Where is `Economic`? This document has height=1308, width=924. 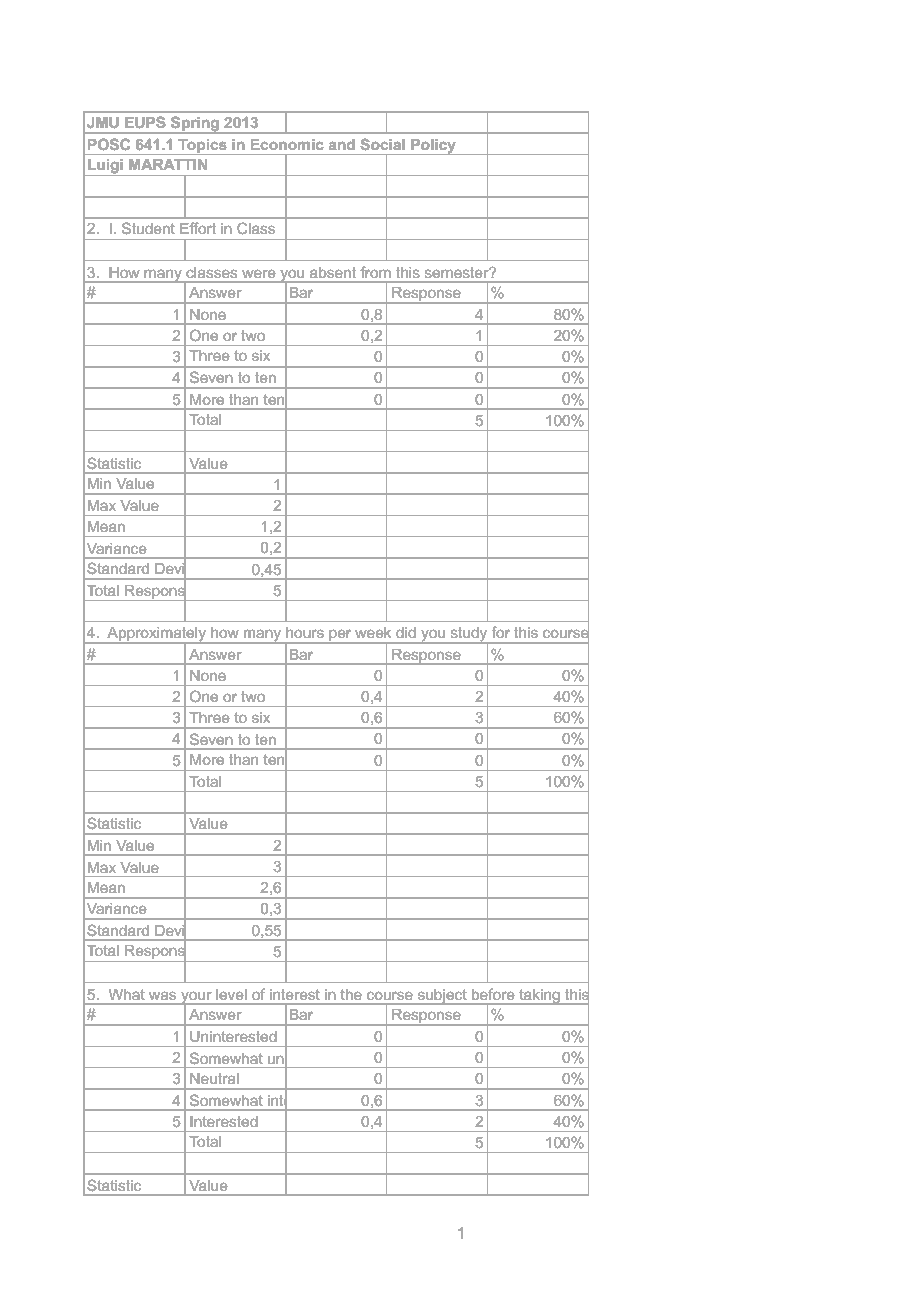 Economic is located at coordinates (287, 144).
